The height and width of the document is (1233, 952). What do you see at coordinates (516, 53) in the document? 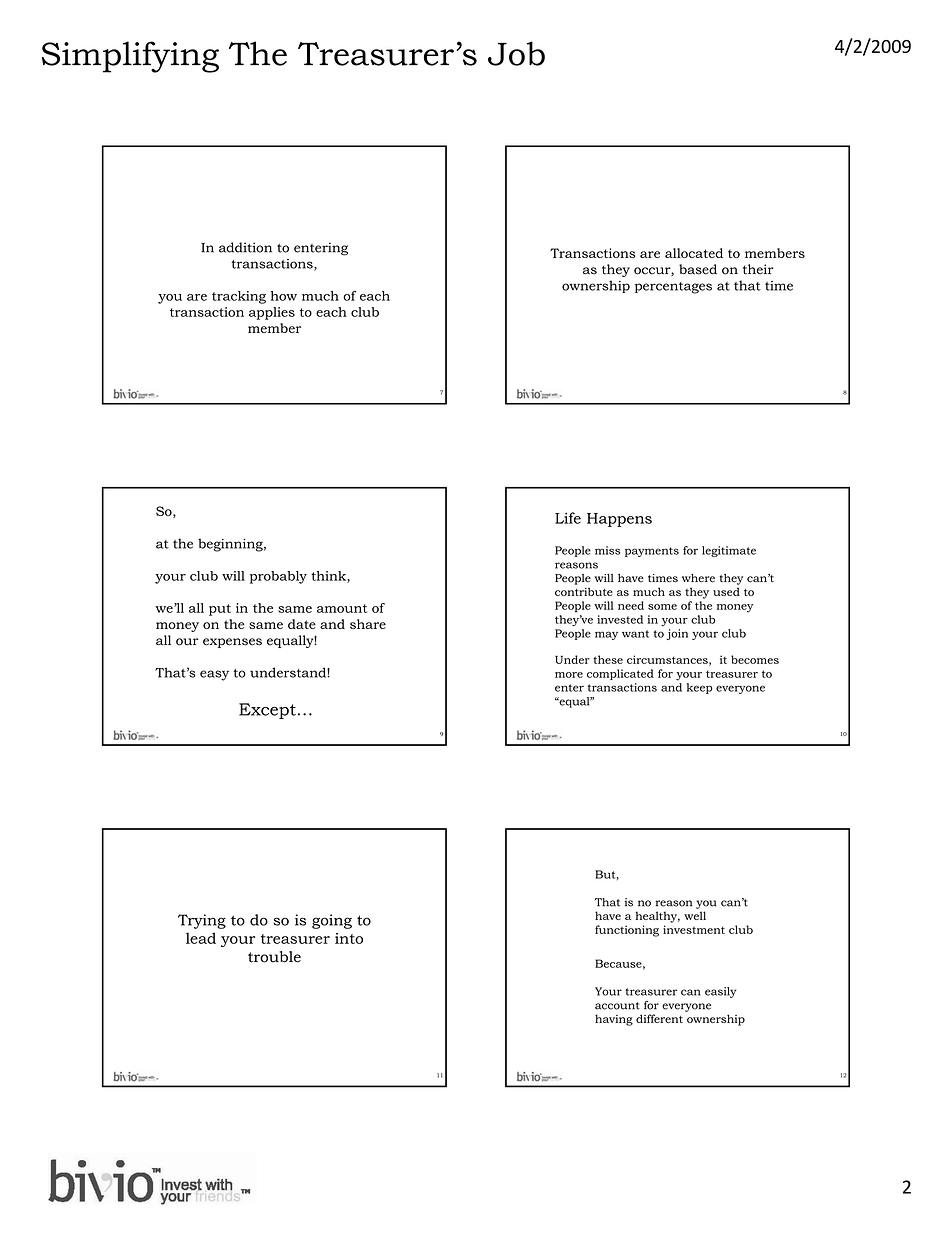
I see `Job` at bounding box center [516, 53].
